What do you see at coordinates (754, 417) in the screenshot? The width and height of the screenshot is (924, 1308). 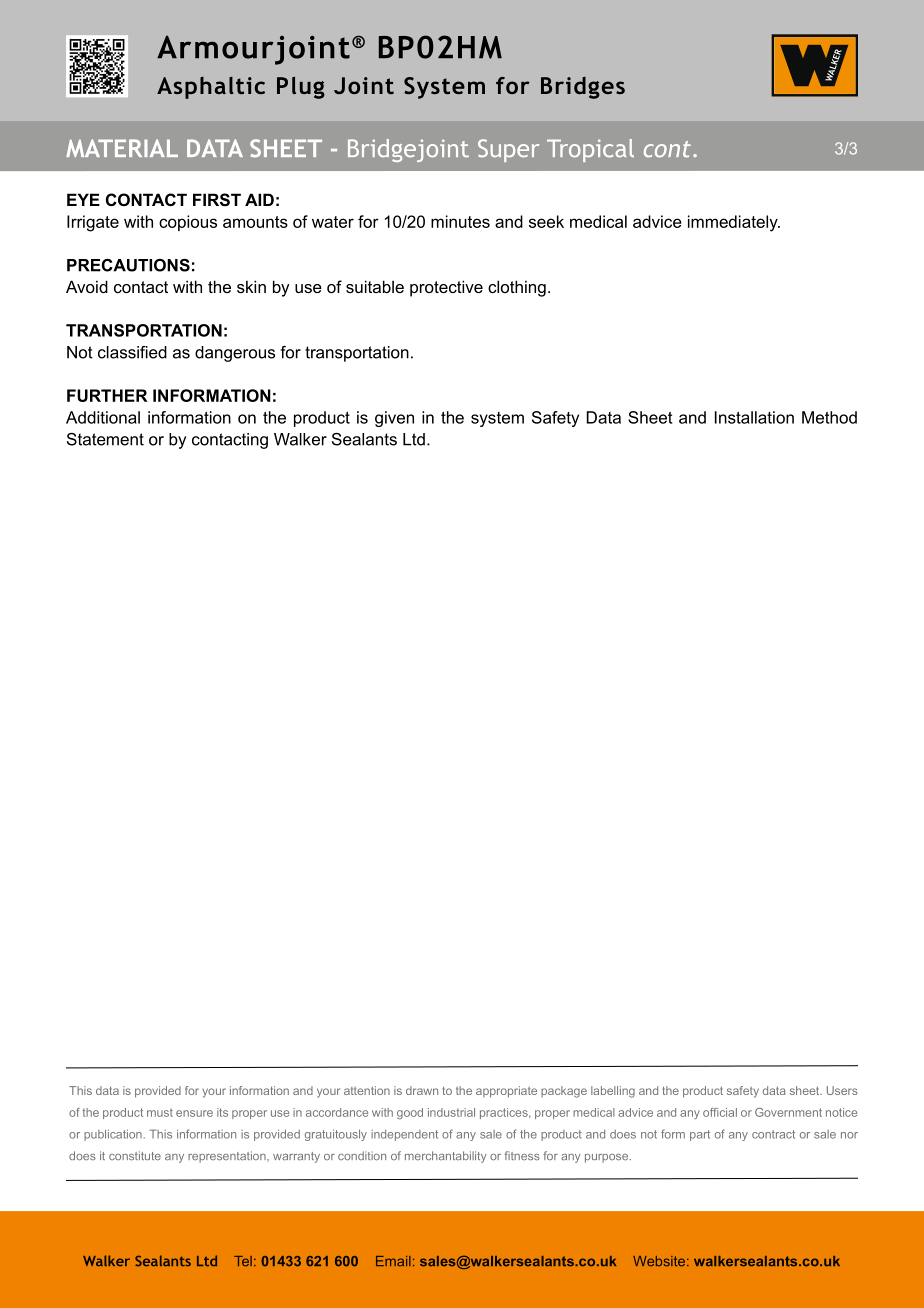 I see `Installation` at bounding box center [754, 417].
